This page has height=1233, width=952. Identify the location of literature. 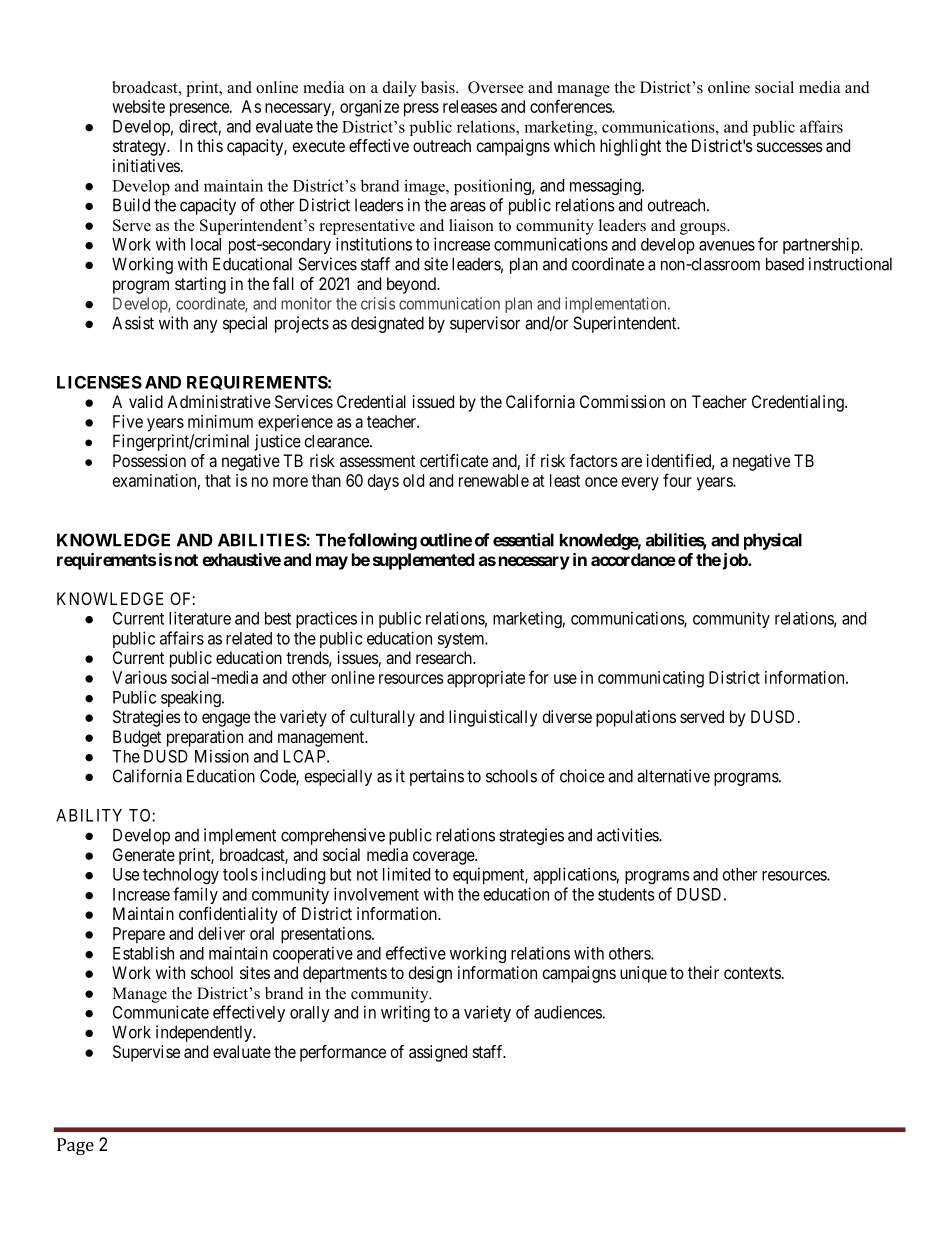
(200, 618).
